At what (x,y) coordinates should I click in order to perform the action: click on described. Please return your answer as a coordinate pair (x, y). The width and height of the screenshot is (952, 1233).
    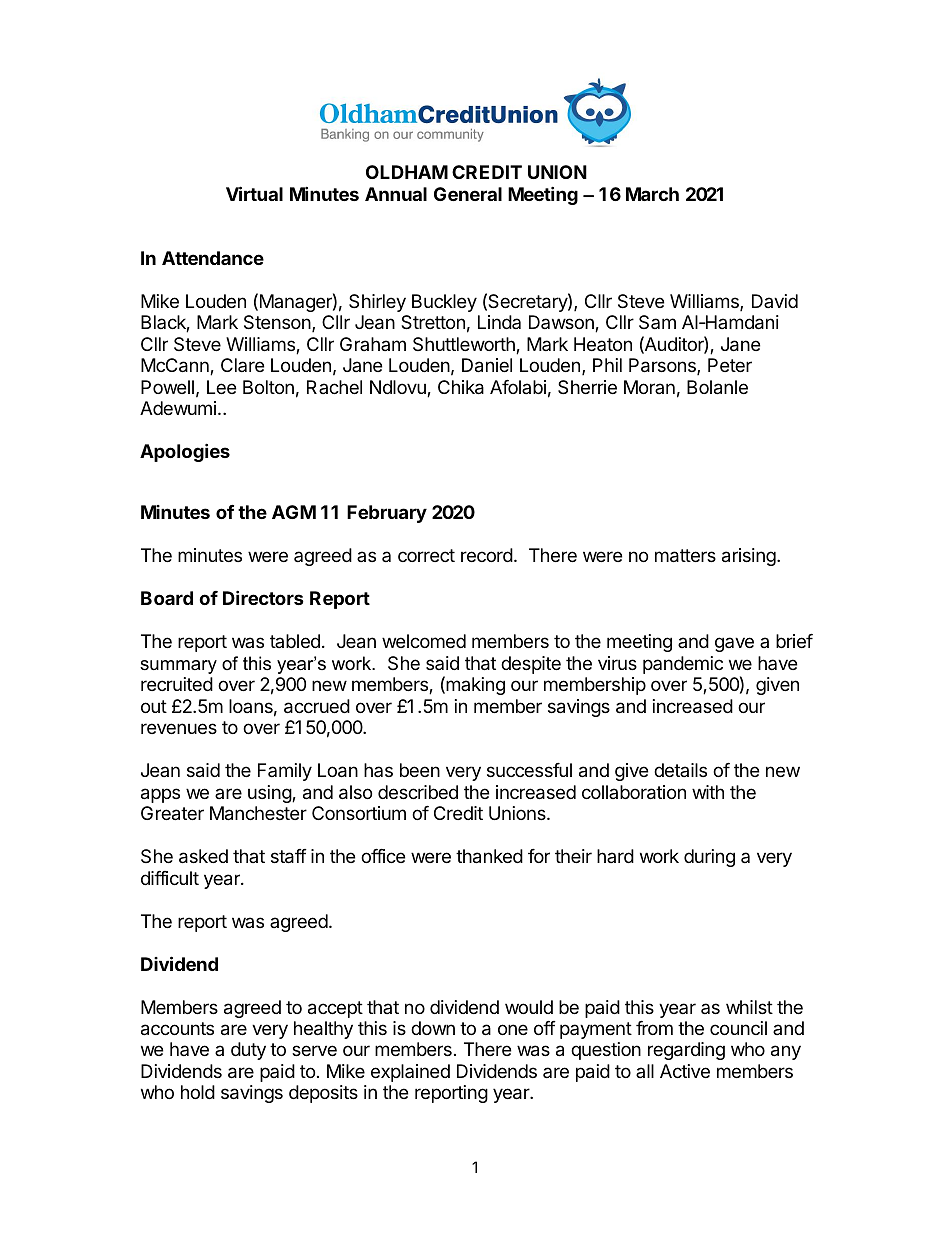
    Looking at the image, I should click on (418, 792).
